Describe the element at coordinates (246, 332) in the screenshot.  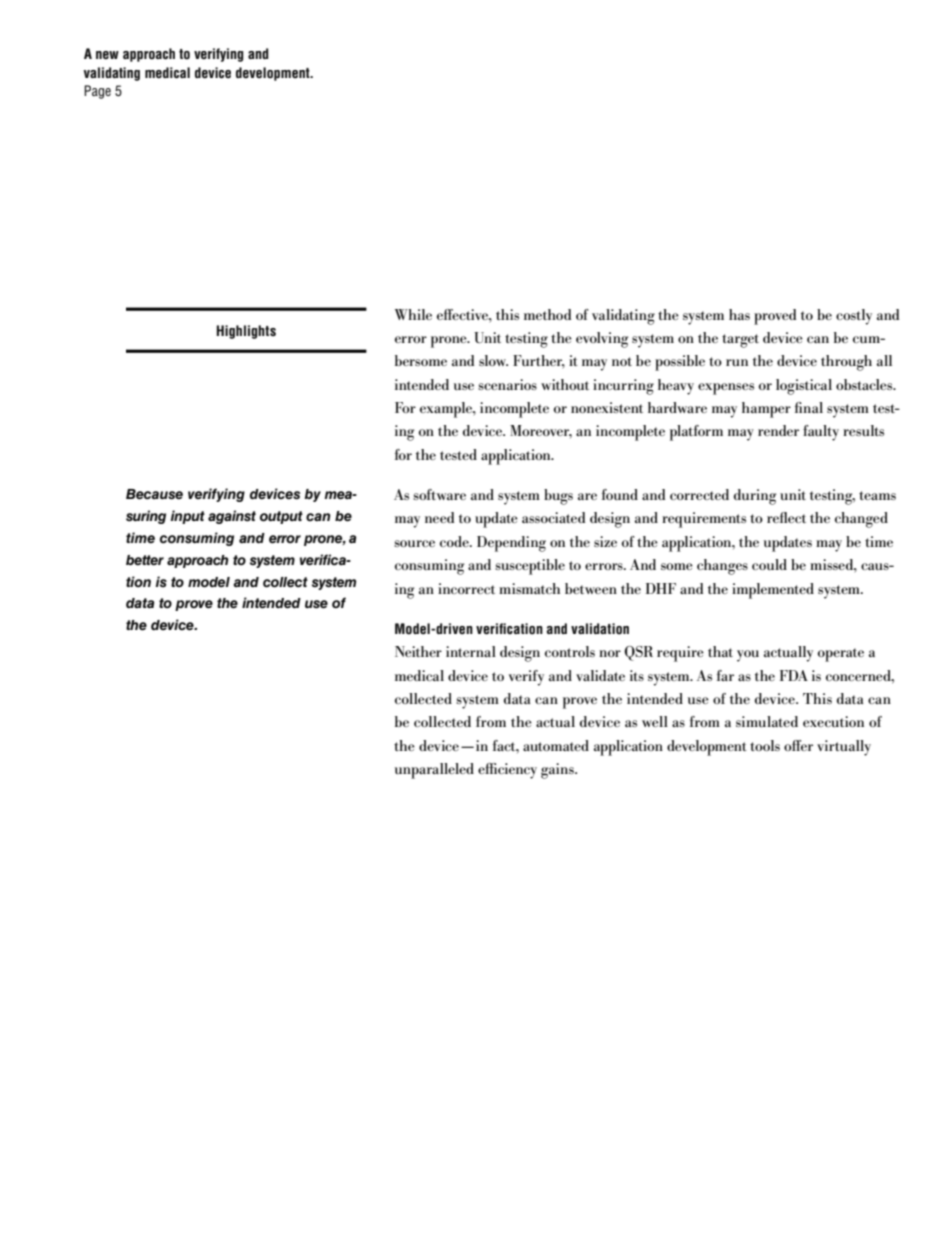
I see `Highlights` at that location.
